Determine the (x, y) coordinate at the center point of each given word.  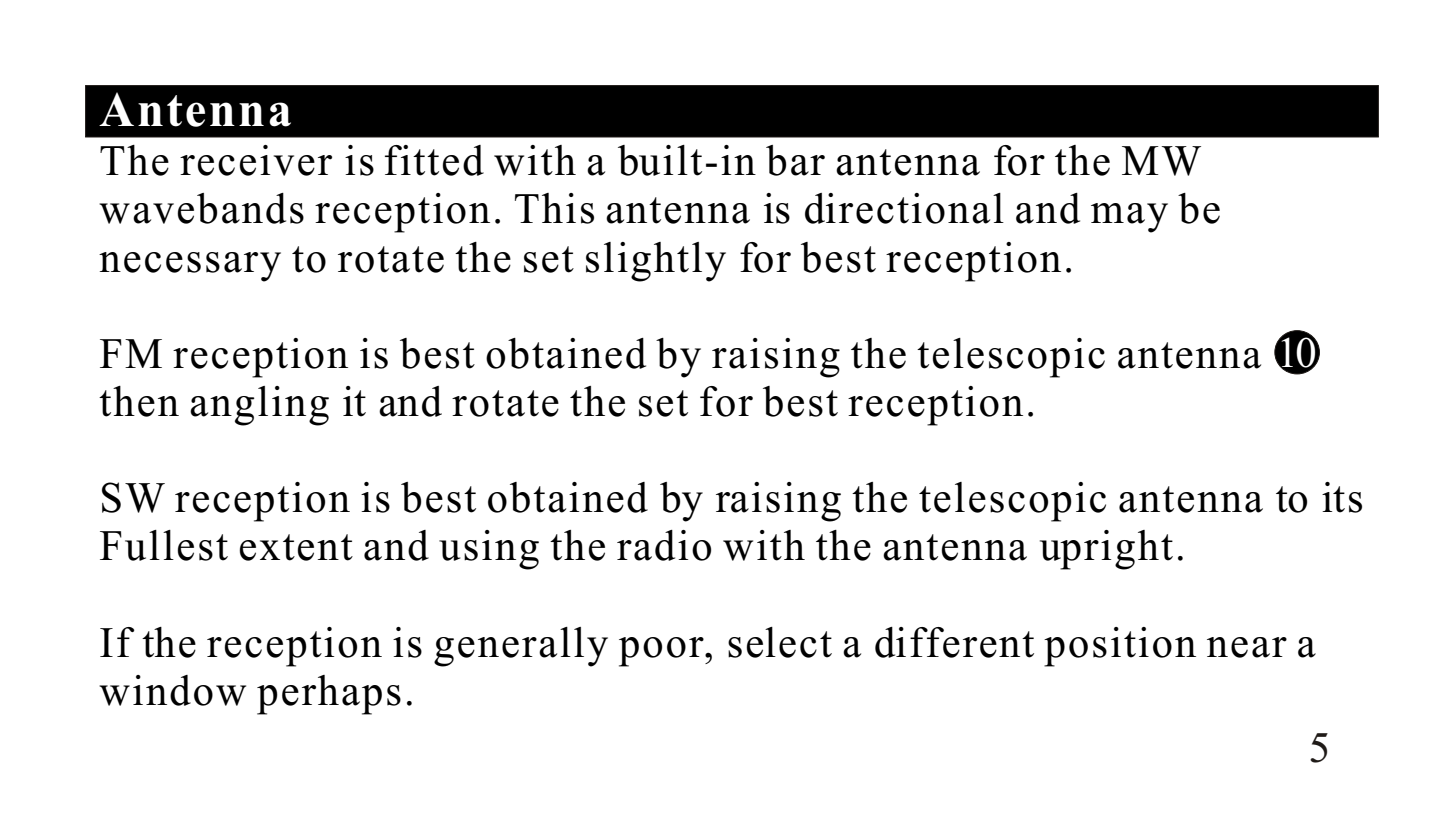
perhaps (329, 695)
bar (795, 160)
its (1342, 497)
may (1129, 218)
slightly (656, 262)
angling (259, 406)
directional (904, 208)
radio (664, 545)
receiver (256, 160)
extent (296, 547)
